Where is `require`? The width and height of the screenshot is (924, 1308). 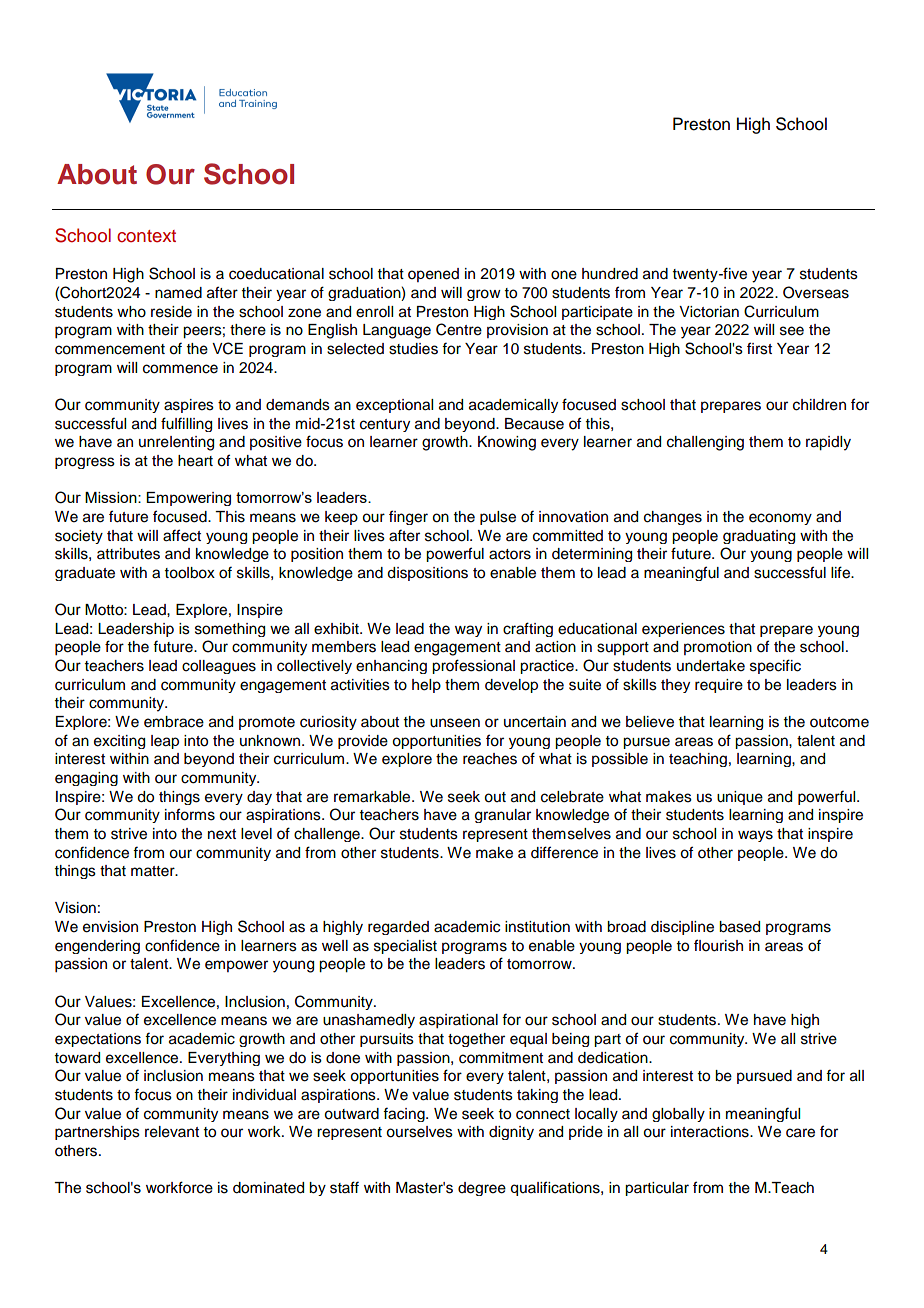
require is located at coordinates (719, 686).
